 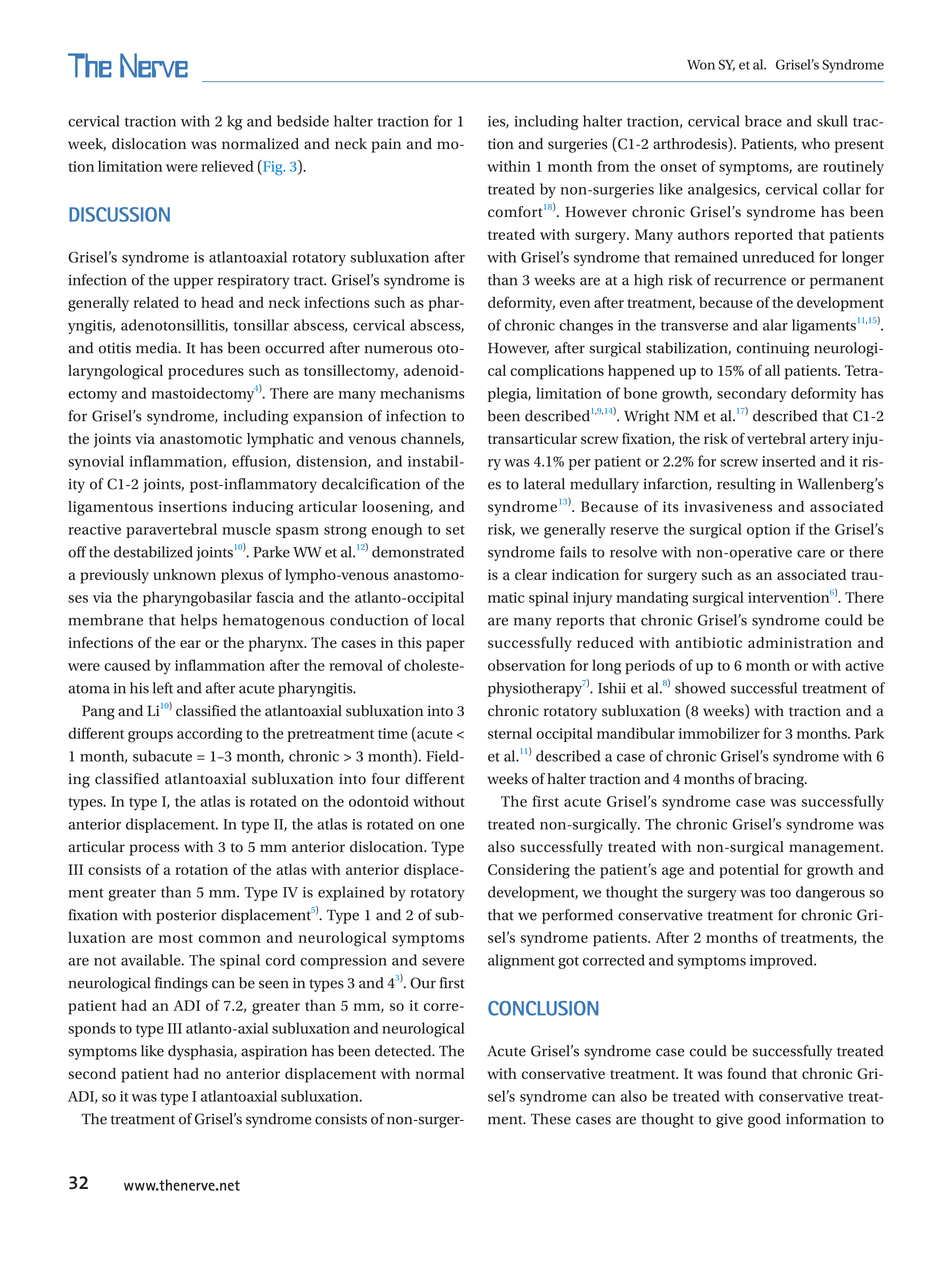 What do you see at coordinates (780, 780) in the document?
I see `bracing` at bounding box center [780, 780].
